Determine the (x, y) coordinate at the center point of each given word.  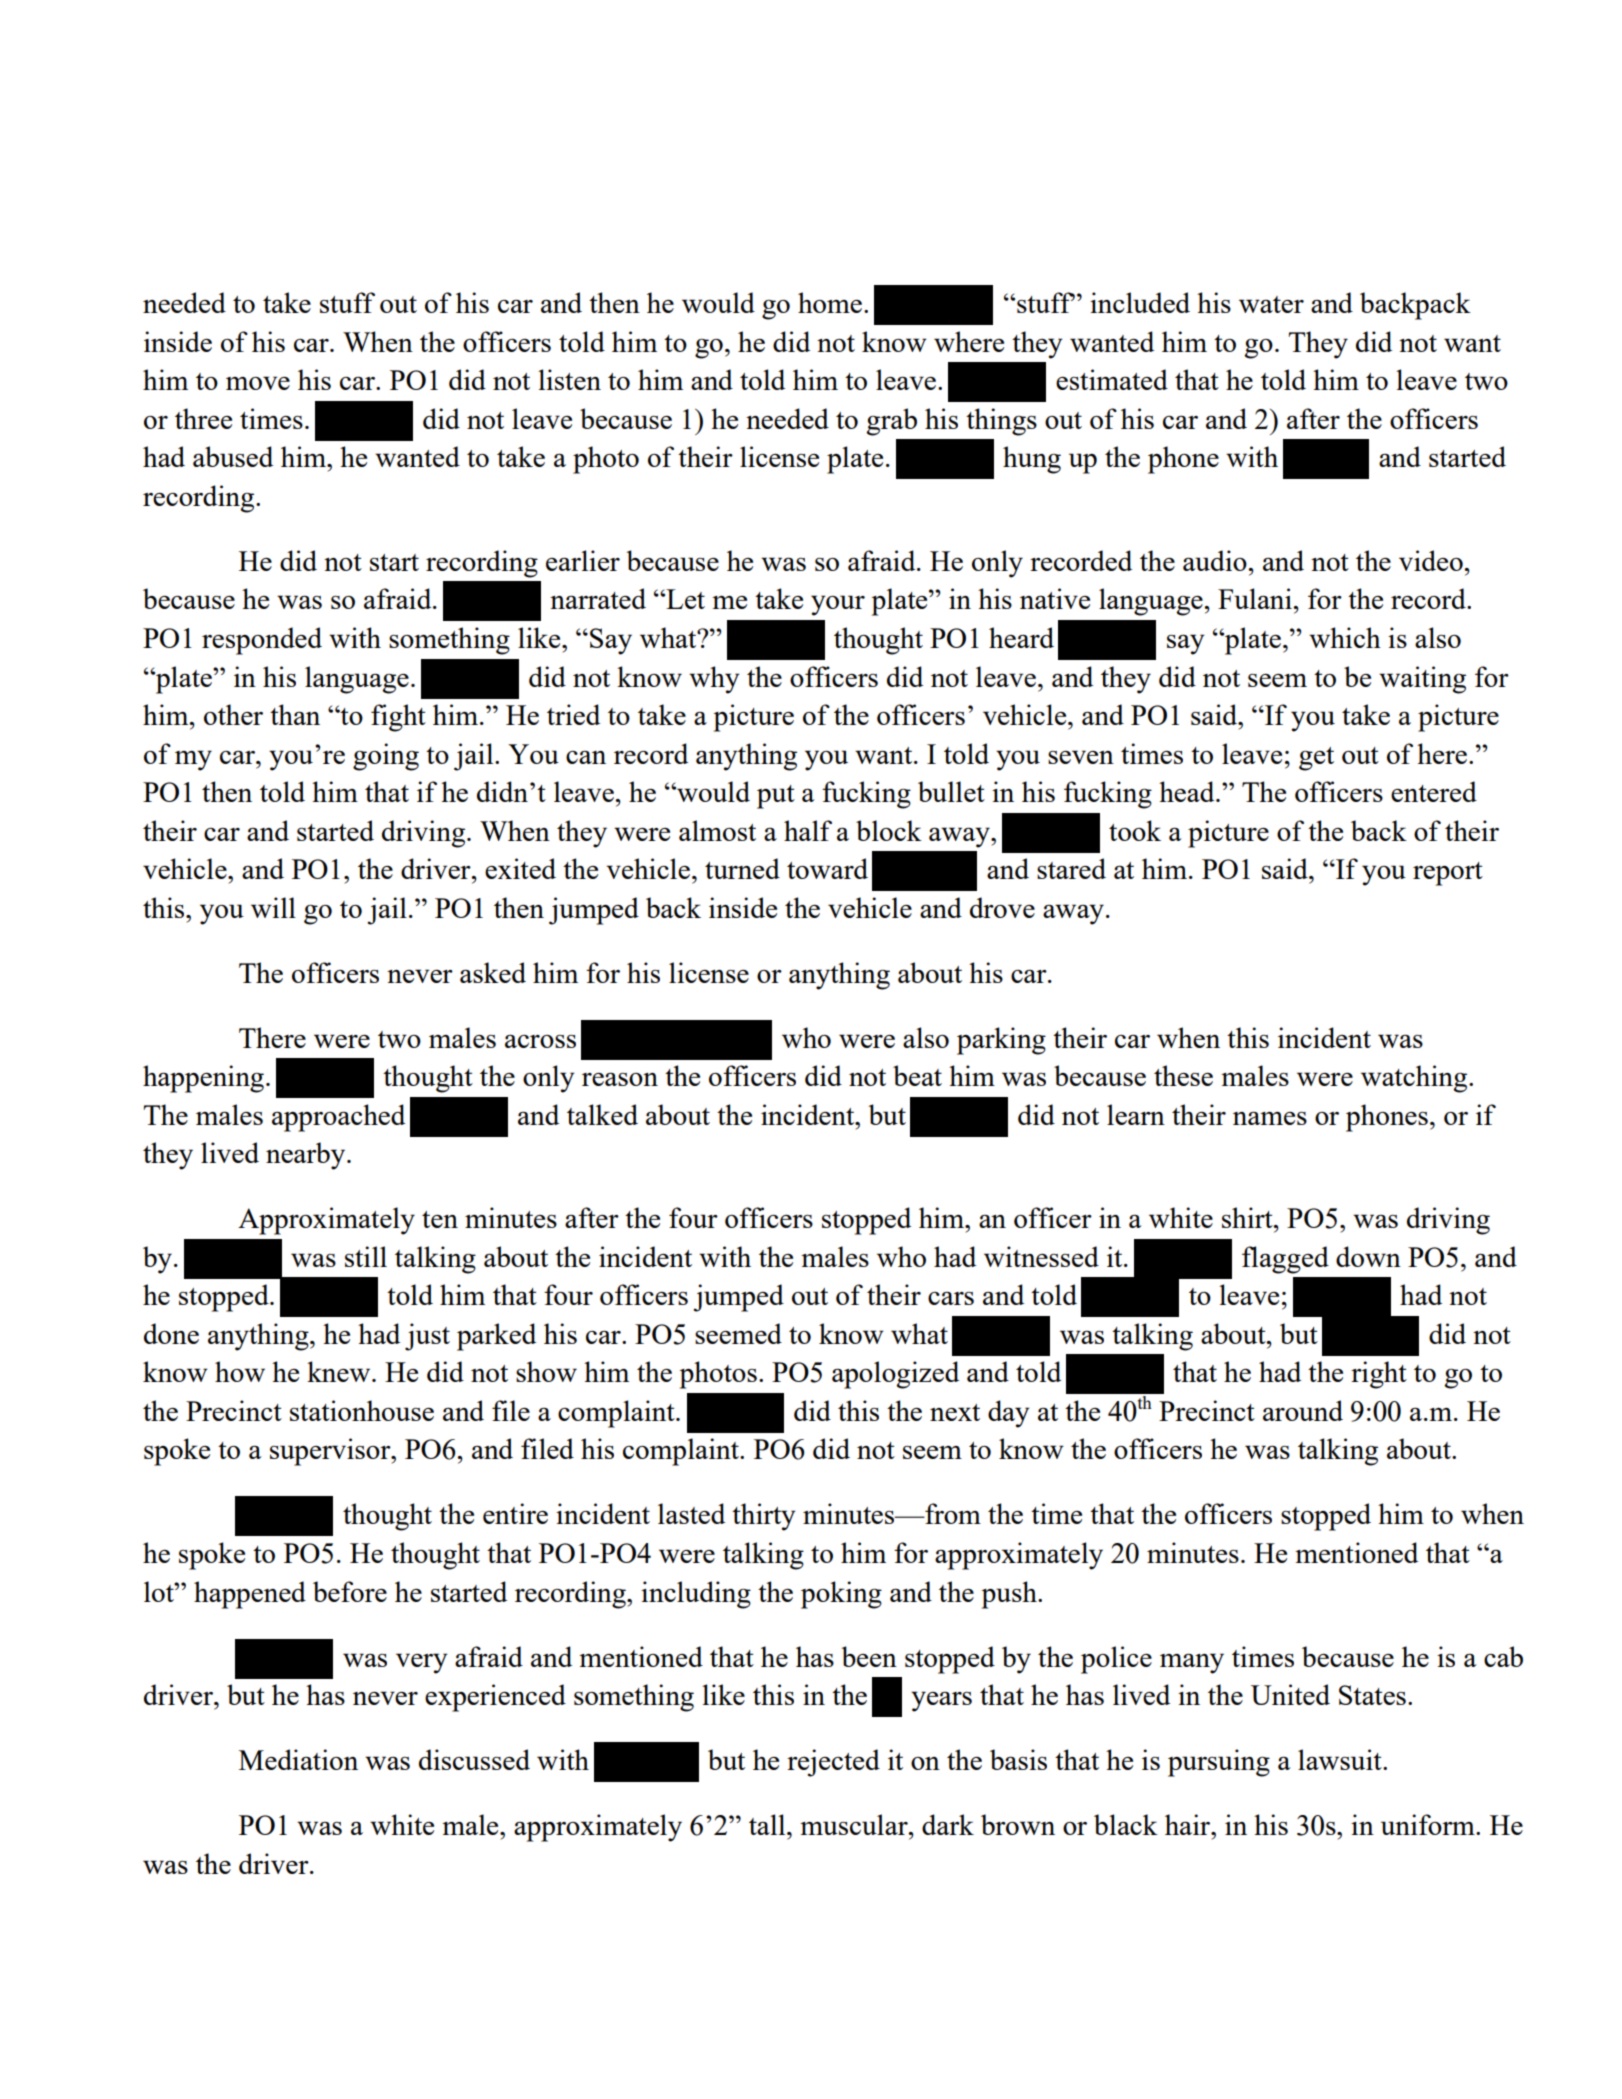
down (1368, 1256)
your (838, 605)
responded (262, 641)
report (1448, 874)
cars (951, 1298)
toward (827, 868)
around (1303, 1410)
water (1271, 304)
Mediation (298, 1759)
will (273, 907)
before (350, 1591)
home (831, 302)
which (1345, 637)
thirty (764, 1517)
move (258, 383)
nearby (307, 1156)
